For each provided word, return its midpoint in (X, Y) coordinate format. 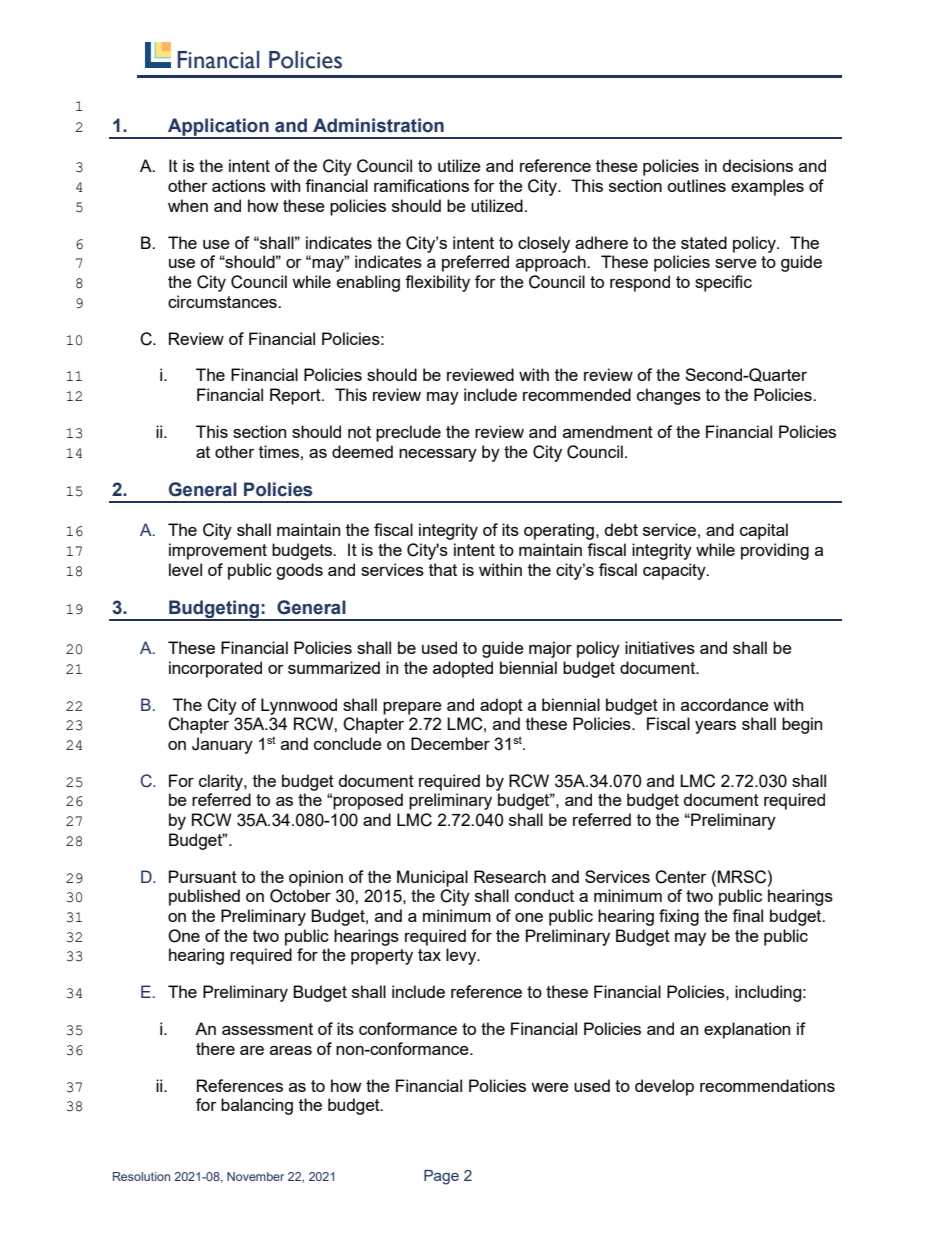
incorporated (215, 669)
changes (669, 396)
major (550, 649)
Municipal (432, 878)
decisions (758, 165)
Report (296, 396)
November (255, 1176)
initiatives (660, 647)
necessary (438, 455)
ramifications (421, 185)
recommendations (767, 1085)
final (747, 915)
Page (441, 1177)
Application (218, 128)
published (204, 897)
